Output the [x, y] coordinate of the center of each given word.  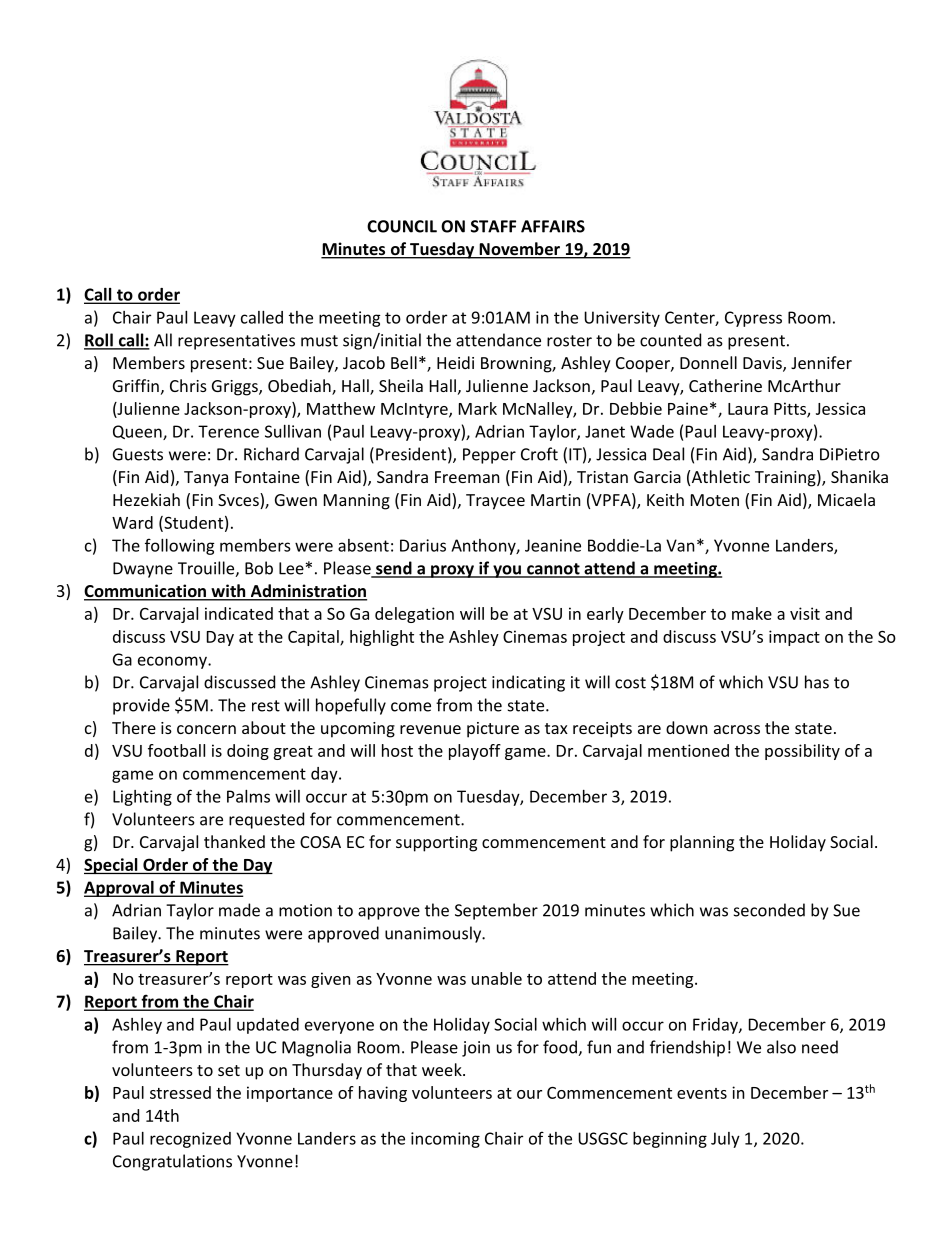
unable [497, 978]
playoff [475, 752]
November [519, 250]
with [228, 592]
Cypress [753, 319]
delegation [414, 615]
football [176, 750]
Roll [99, 341]
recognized [190, 1140]
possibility [802, 752]
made [239, 910]
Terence [228, 431]
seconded [769, 910]
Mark [478, 408]
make [752, 613]
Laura [748, 409]
